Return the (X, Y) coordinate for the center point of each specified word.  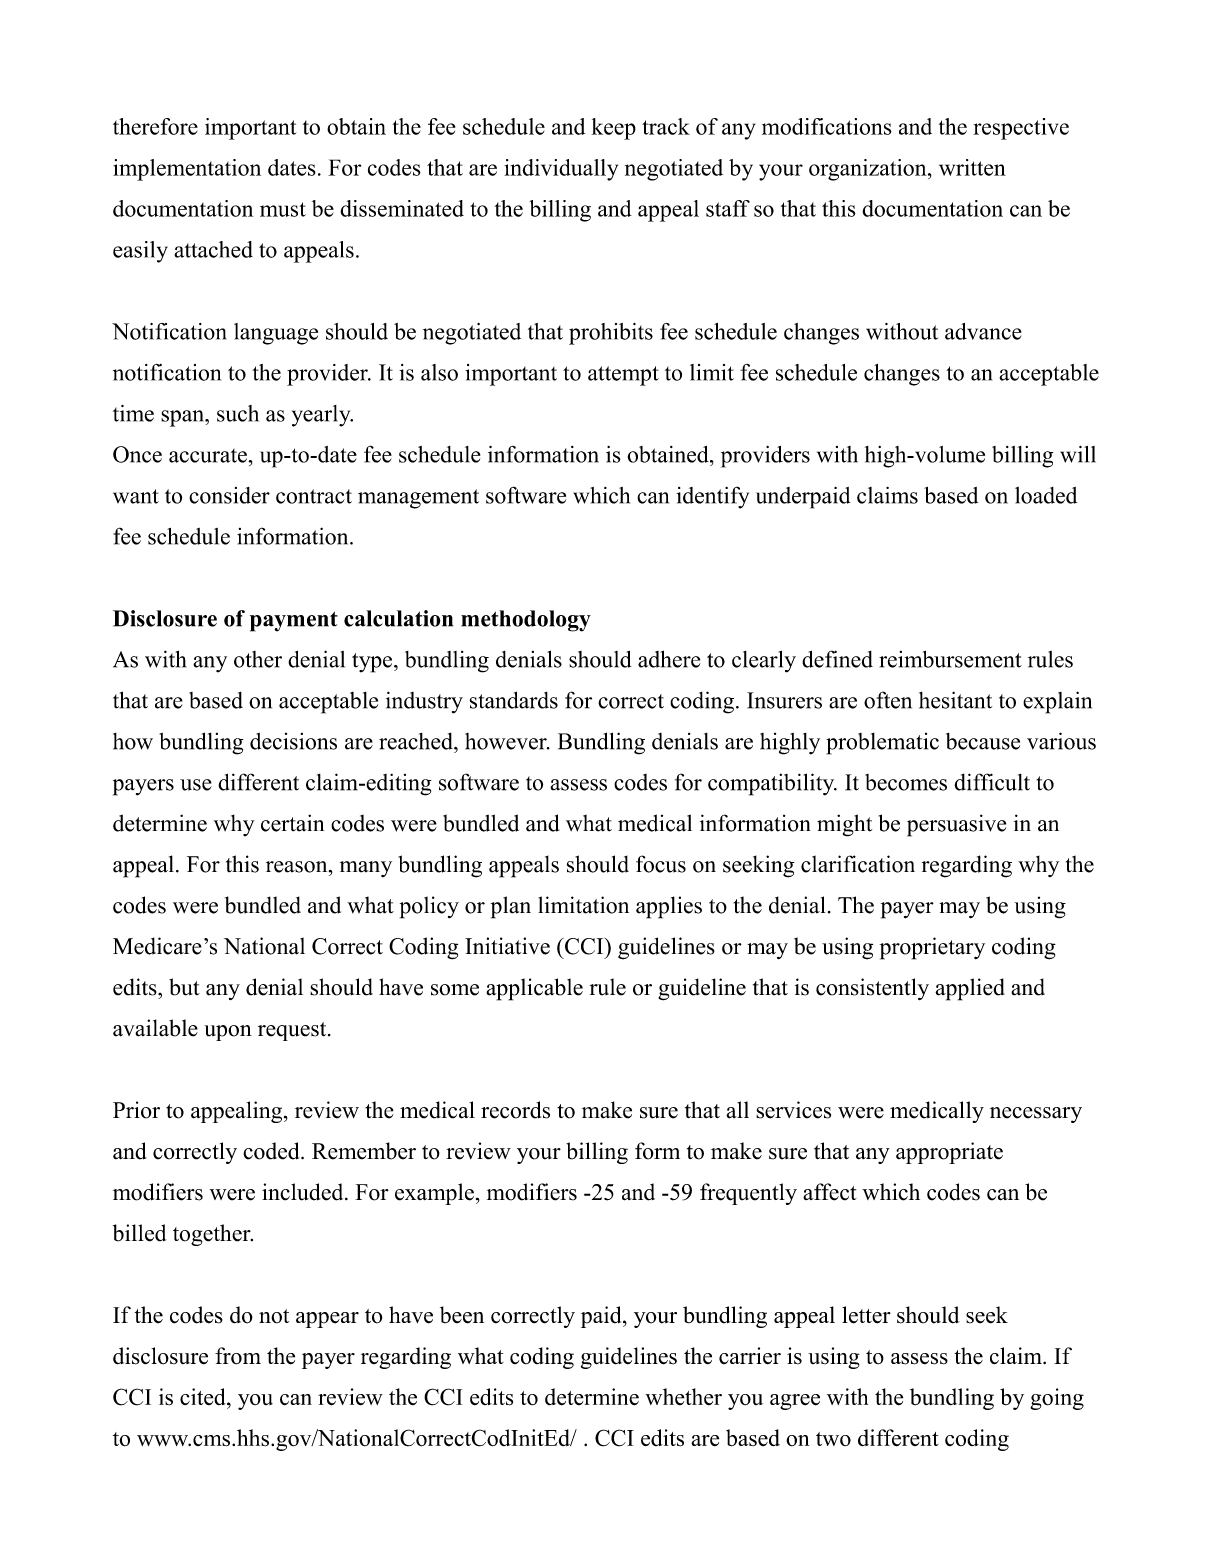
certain (292, 823)
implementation (187, 170)
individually (561, 170)
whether (683, 1396)
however (507, 741)
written (972, 167)
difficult (992, 782)
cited (204, 1396)
